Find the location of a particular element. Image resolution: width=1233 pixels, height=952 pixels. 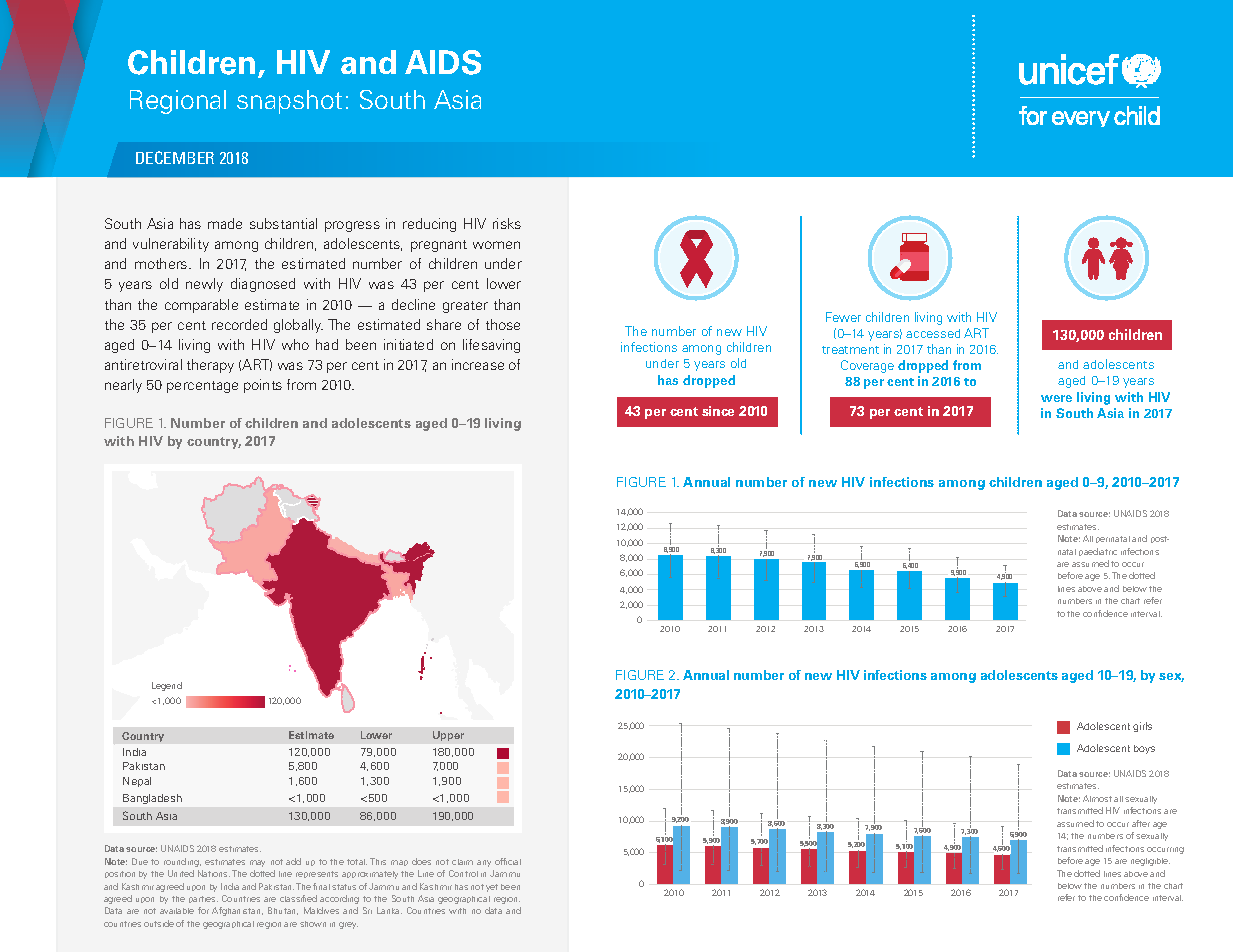

points is located at coordinates (263, 386).
